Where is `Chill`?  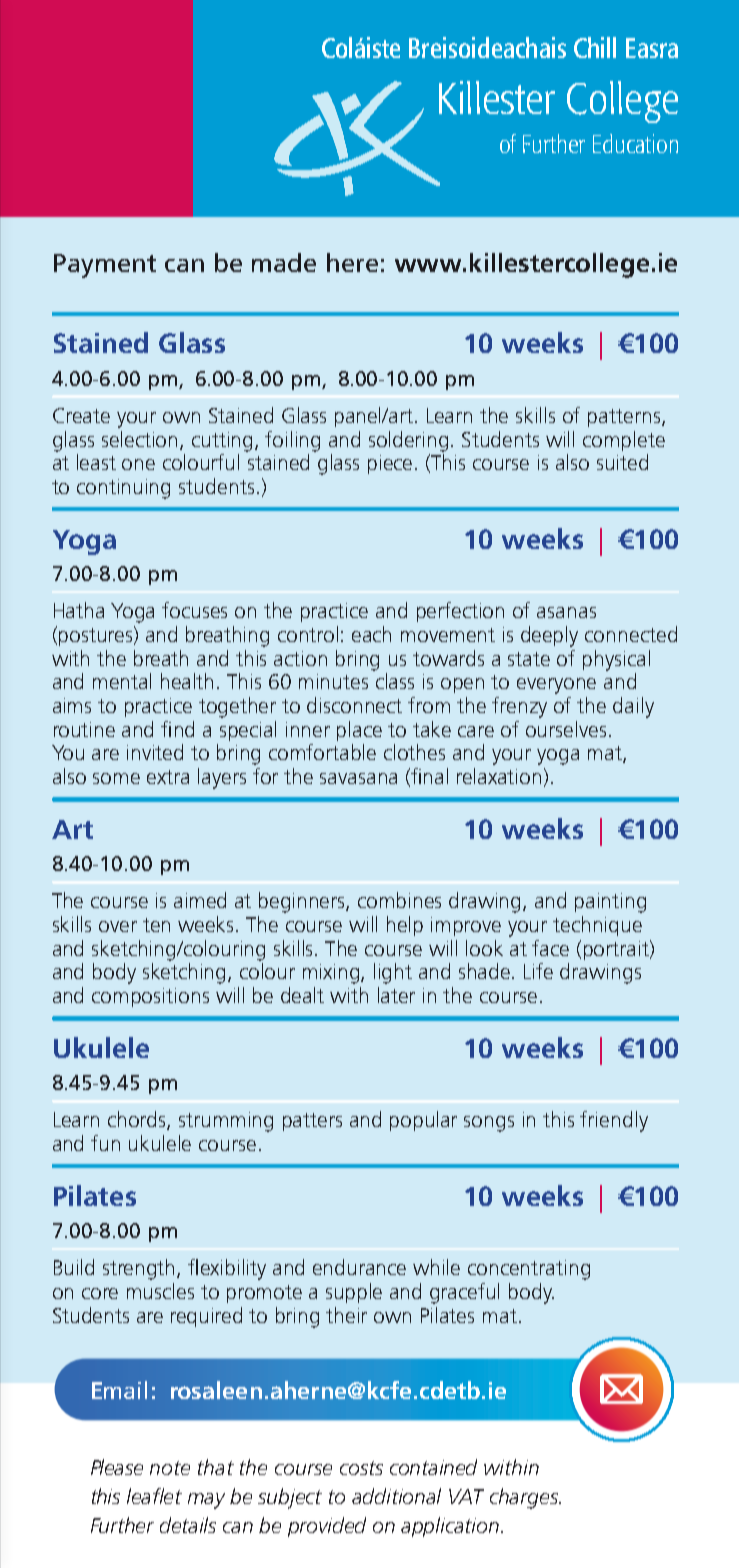
Chill is located at coordinates (595, 47).
